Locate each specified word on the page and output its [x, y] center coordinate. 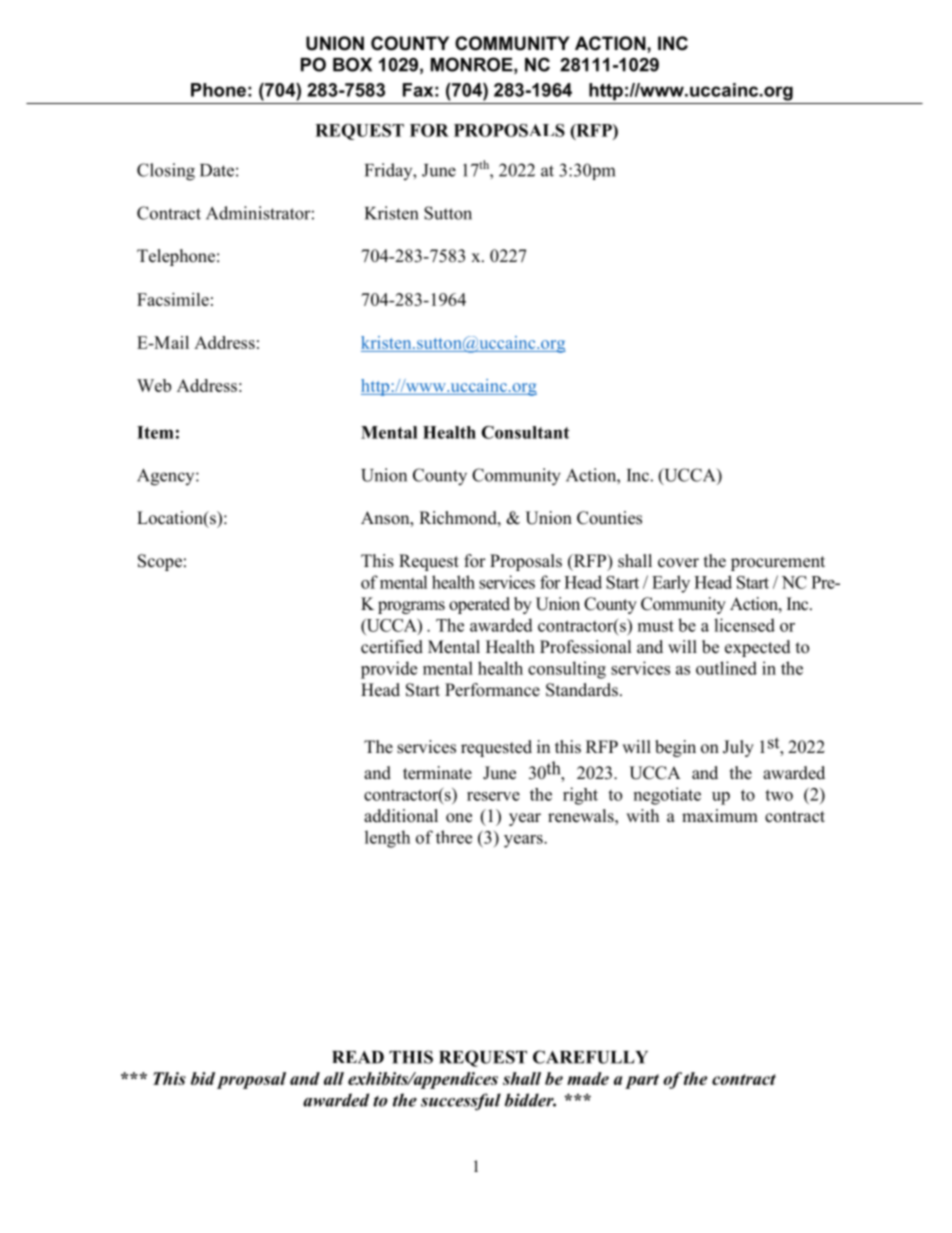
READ [358, 1057]
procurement [778, 563]
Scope [160, 562]
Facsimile [173, 299]
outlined [726, 668]
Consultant [525, 432]
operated [479, 605]
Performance [492, 690]
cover [678, 563]
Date [217, 170]
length [387, 839]
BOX [352, 64]
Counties [609, 518]
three [454, 837]
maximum [720, 816]
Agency [167, 477]
